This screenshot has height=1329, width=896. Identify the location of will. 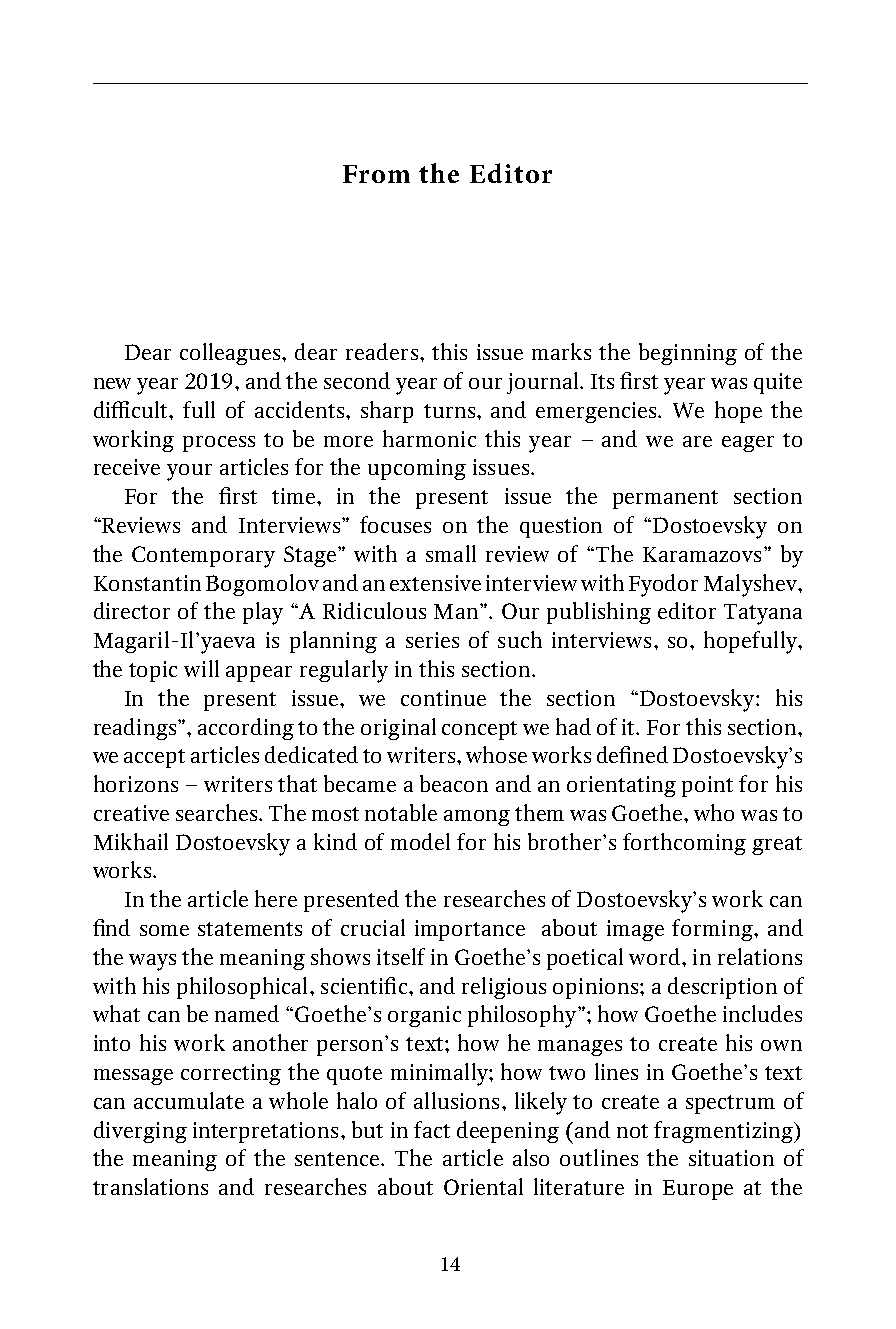
(201, 668).
